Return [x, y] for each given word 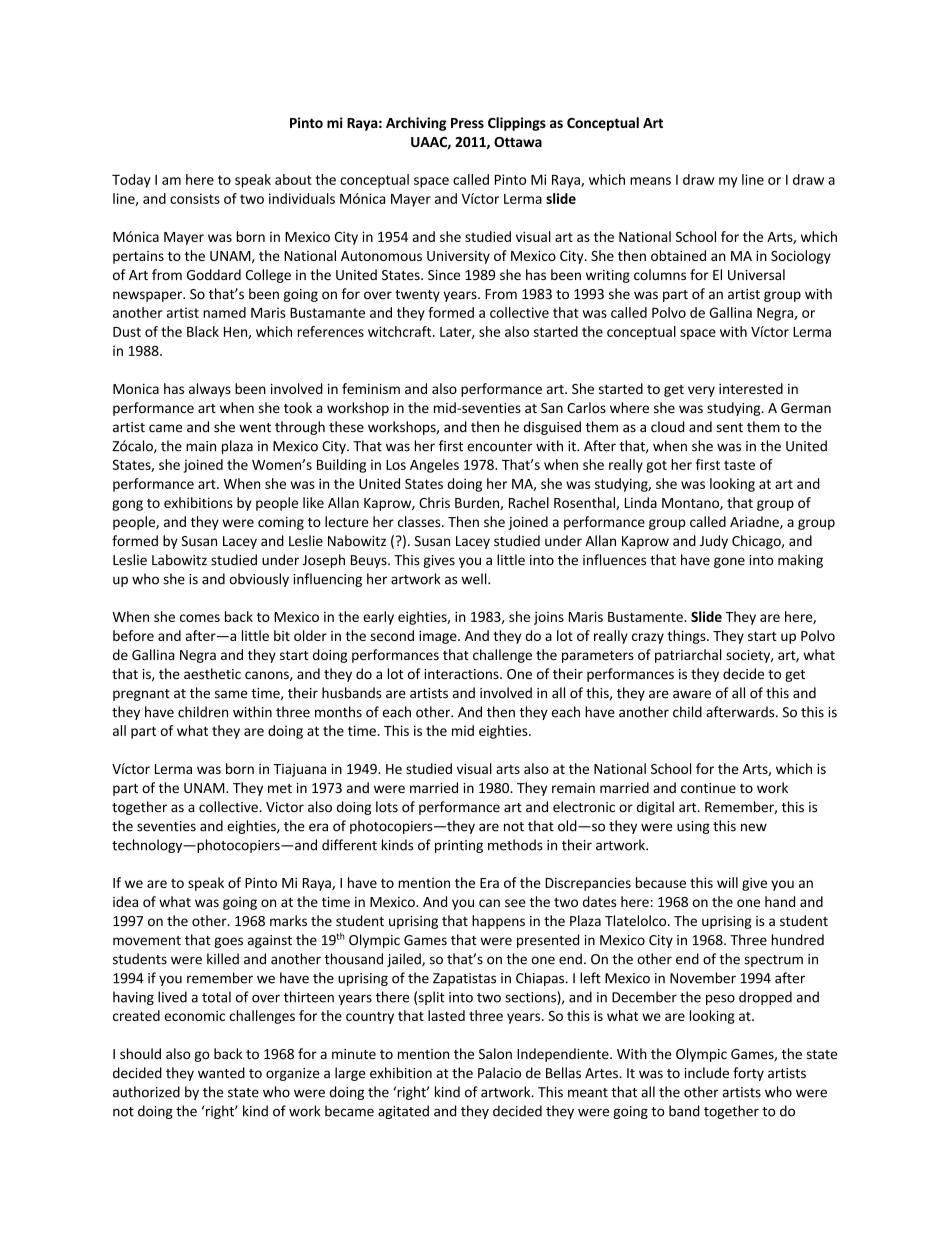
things [687, 637]
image [439, 637]
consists [195, 198]
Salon [495, 1053]
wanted [221, 1073]
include [706, 1073]
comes [200, 618]
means [650, 181]
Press [467, 123]
